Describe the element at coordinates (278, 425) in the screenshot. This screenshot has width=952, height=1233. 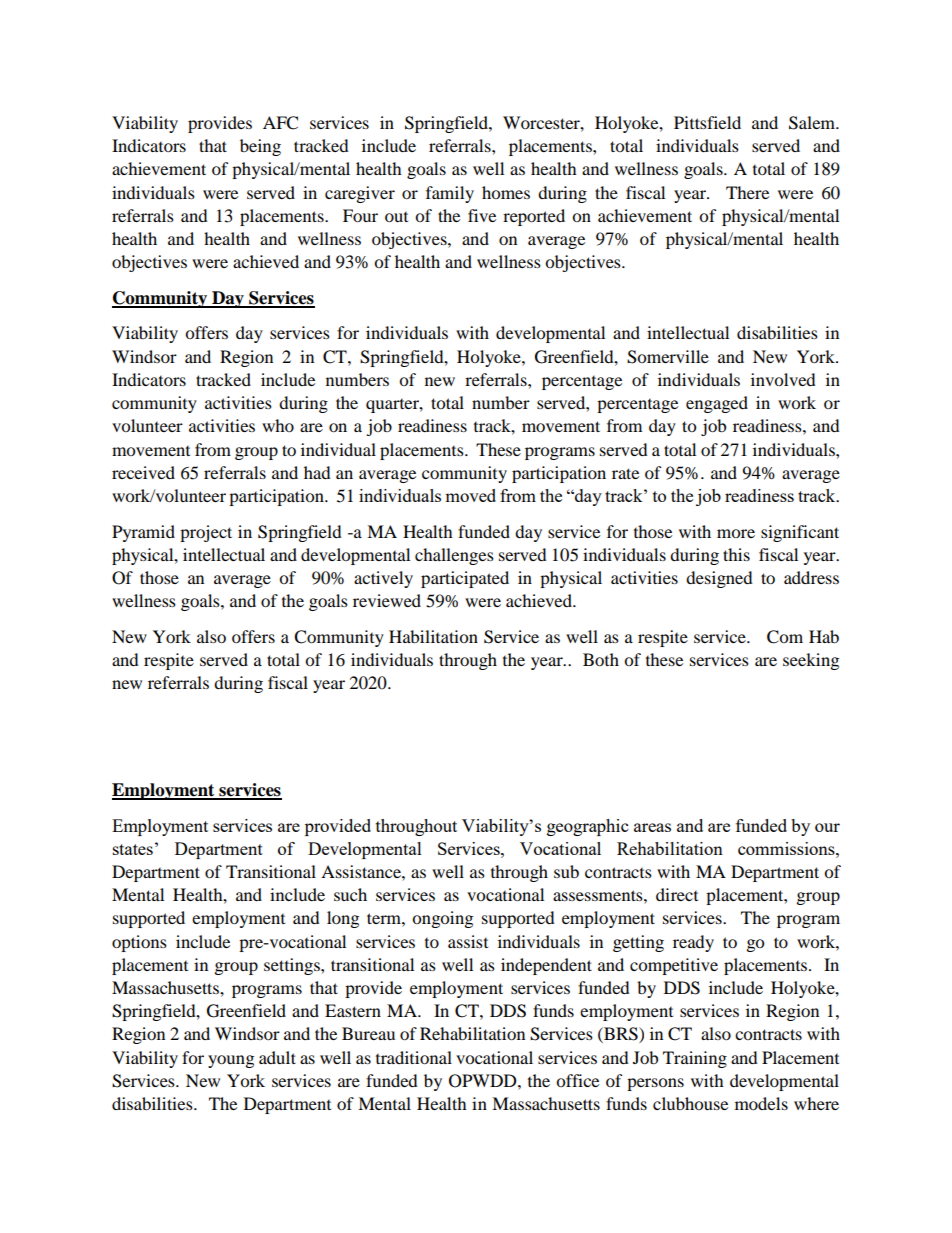
I see `who` at that location.
